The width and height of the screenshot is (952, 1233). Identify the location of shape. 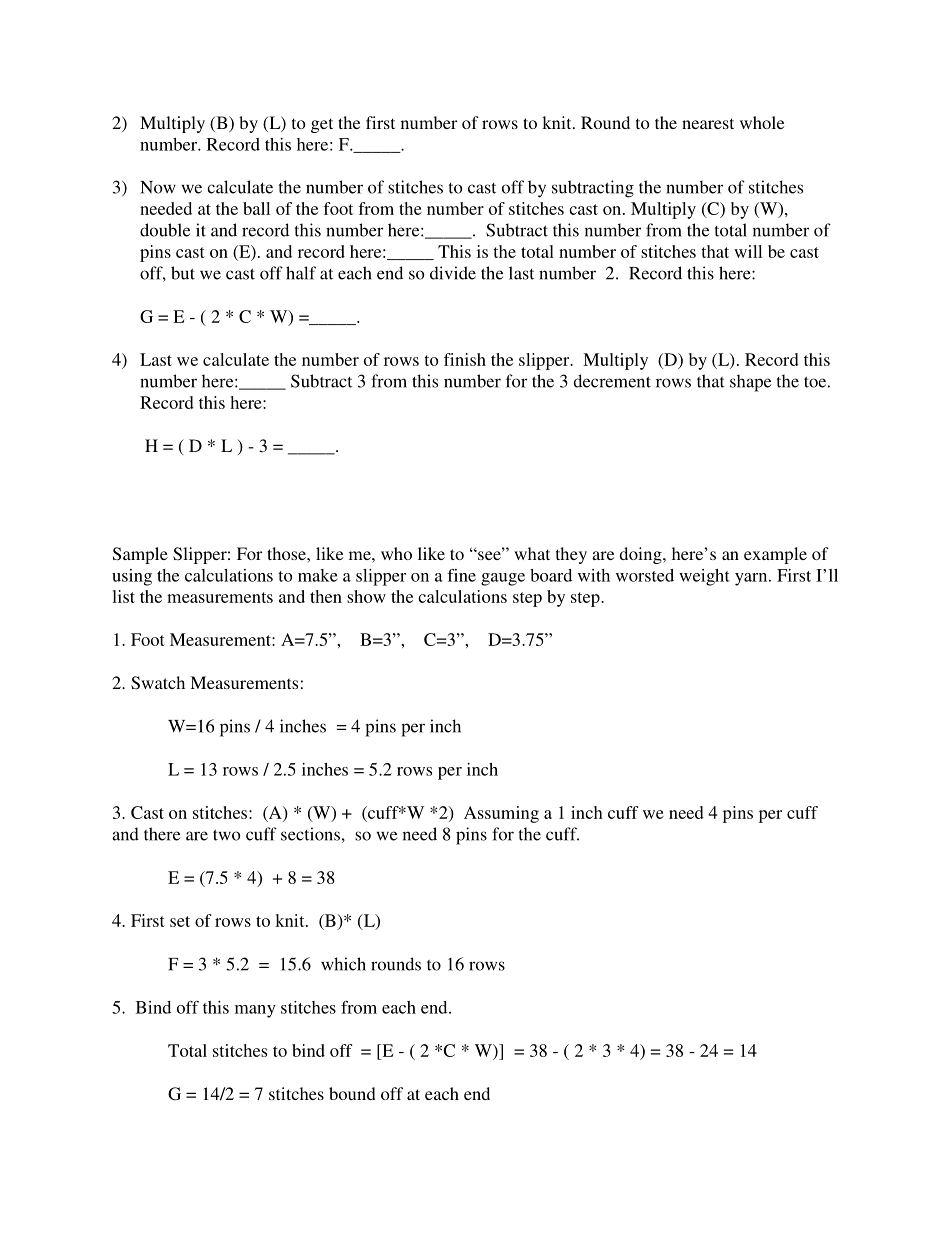
(750, 383).
